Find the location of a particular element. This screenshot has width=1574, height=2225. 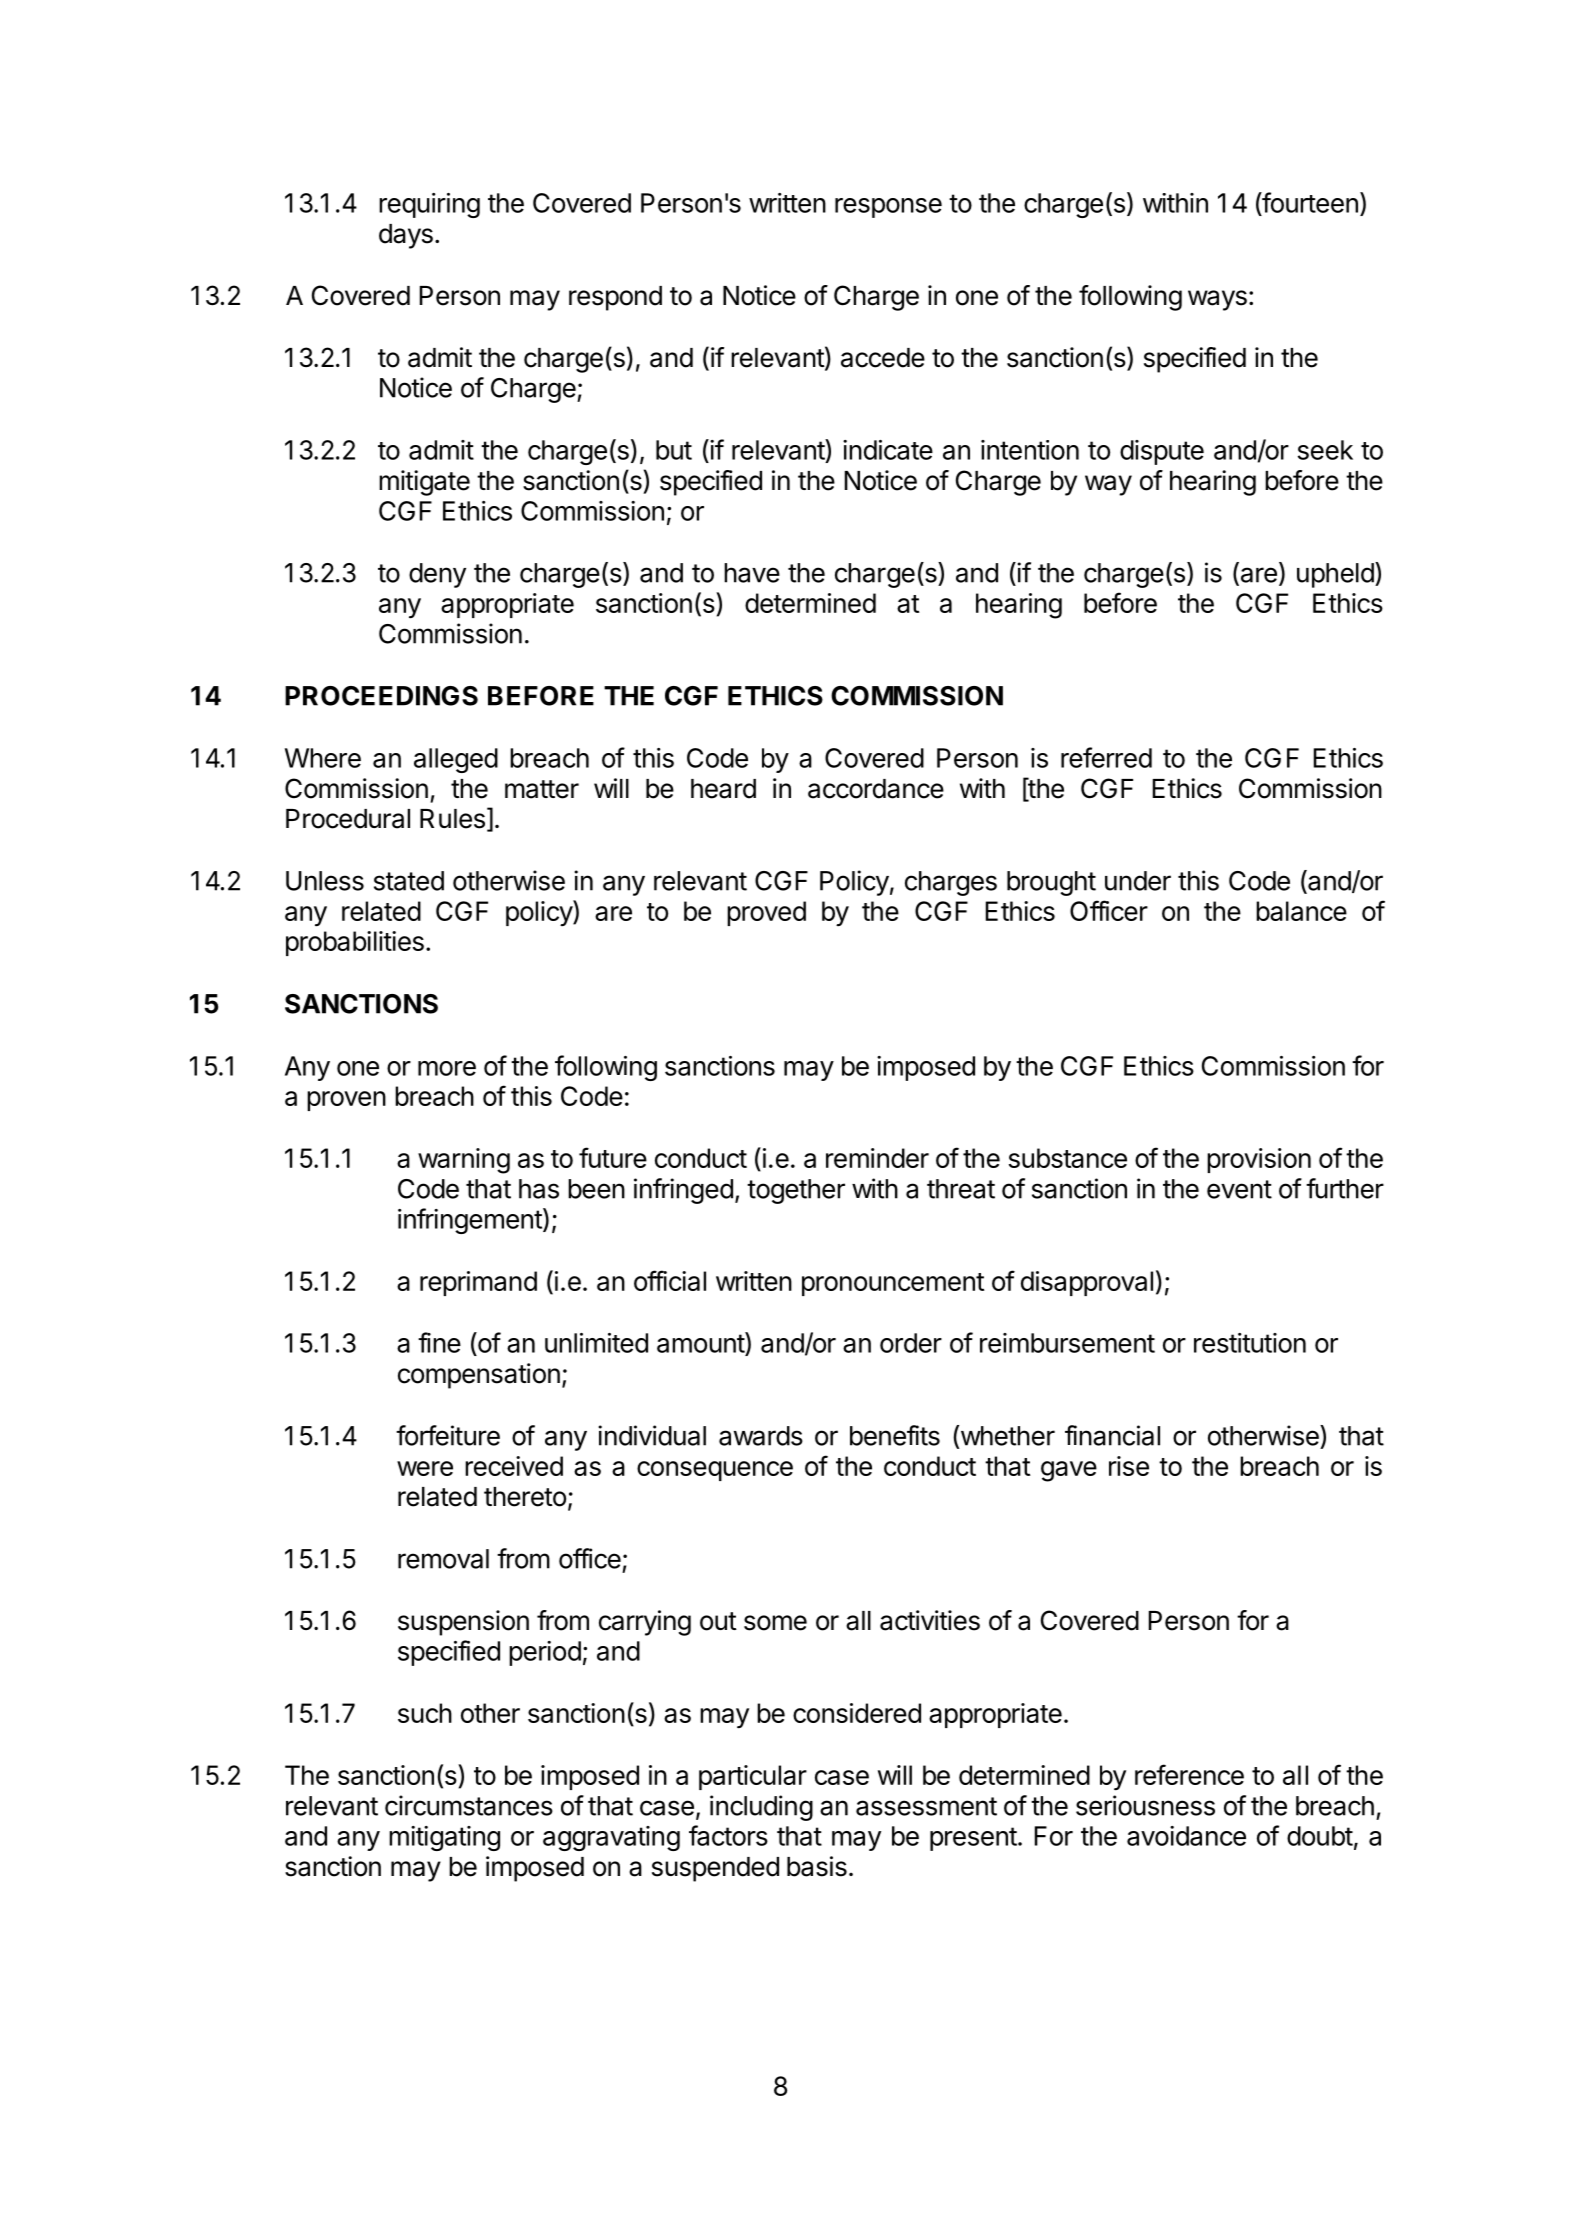

days is located at coordinates (406, 236).
